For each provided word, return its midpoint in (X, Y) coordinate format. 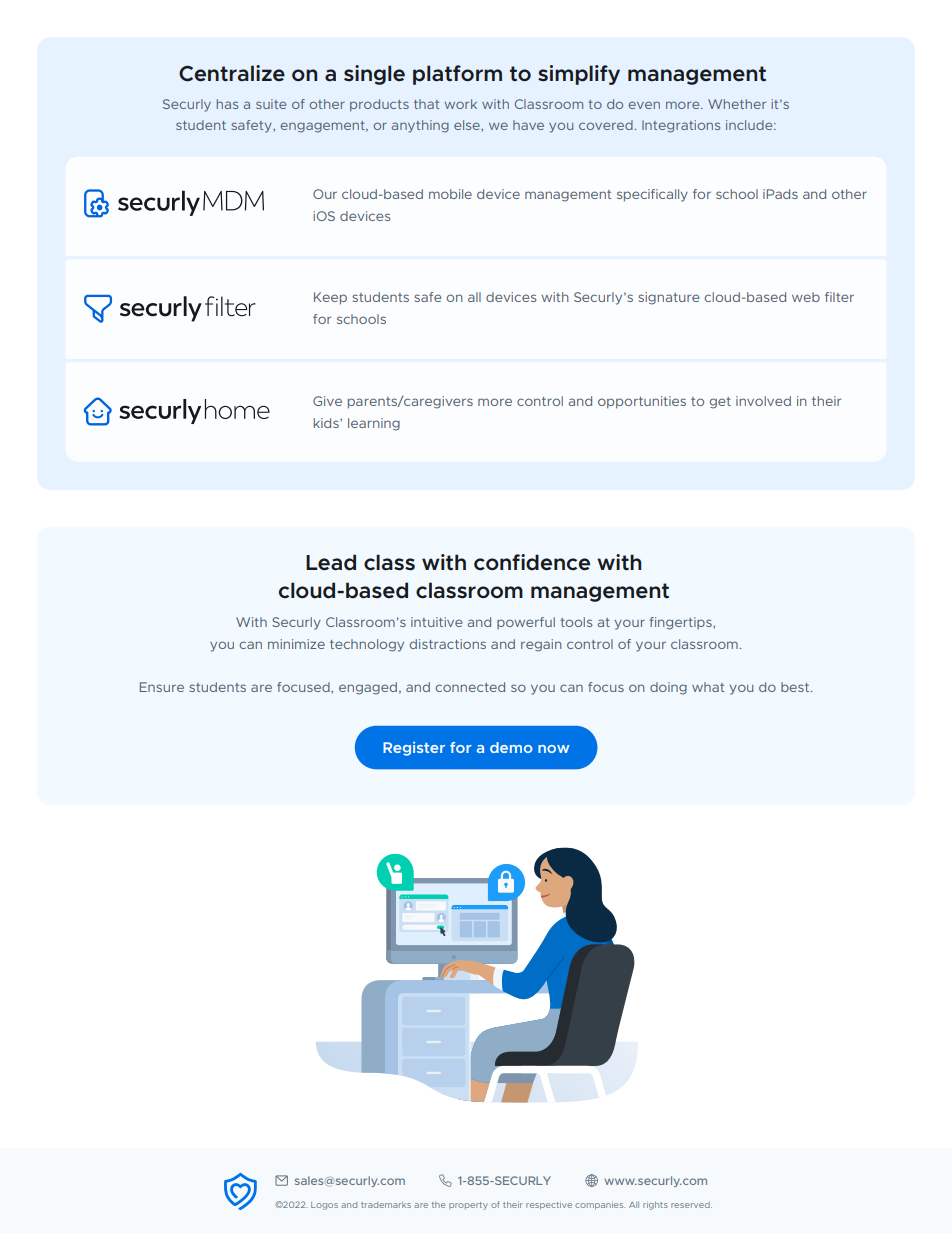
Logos (324, 1206)
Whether (737, 104)
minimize (296, 644)
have (528, 125)
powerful (526, 623)
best (796, 687)
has (227, 104)
